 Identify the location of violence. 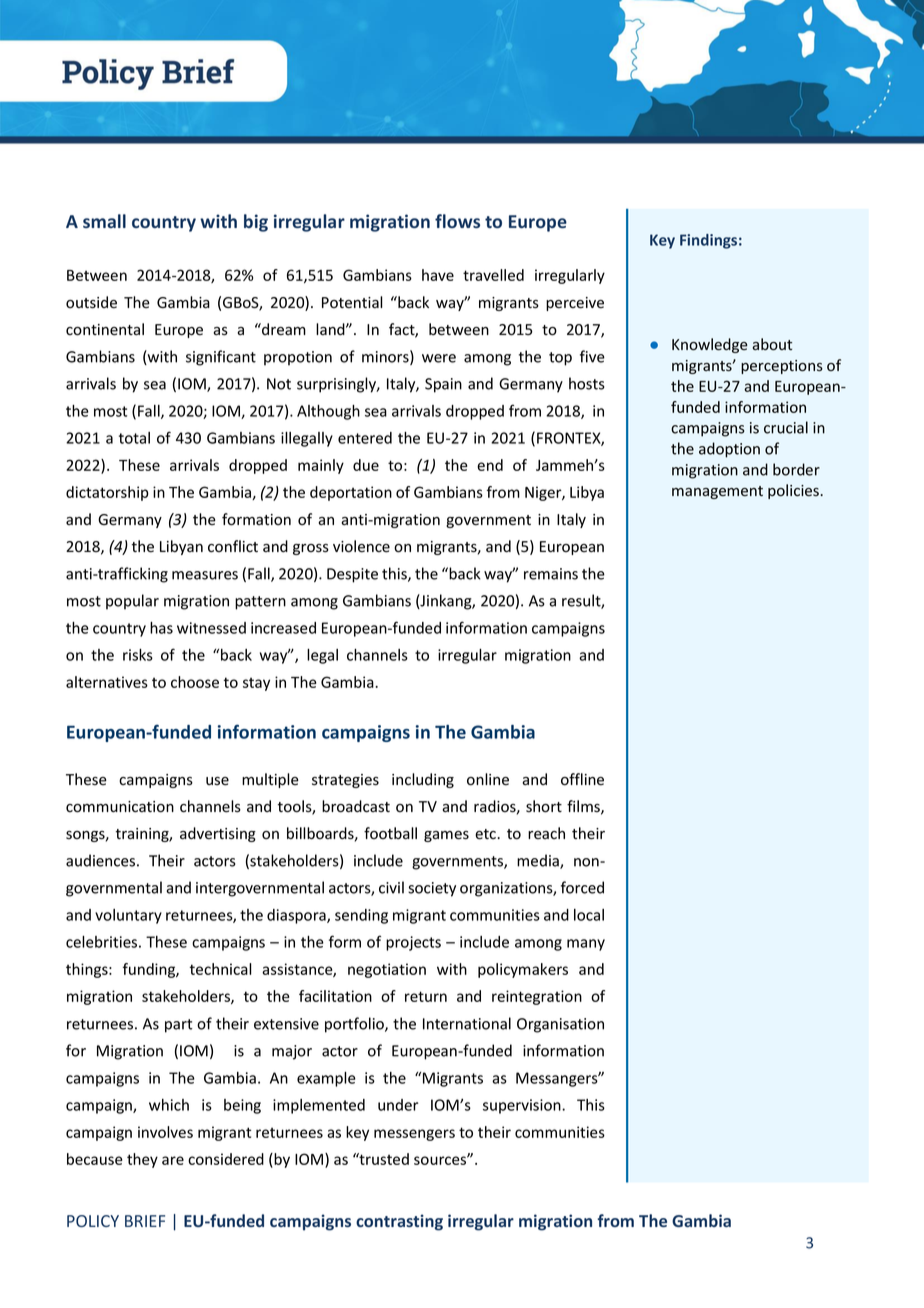
(361, 546).
